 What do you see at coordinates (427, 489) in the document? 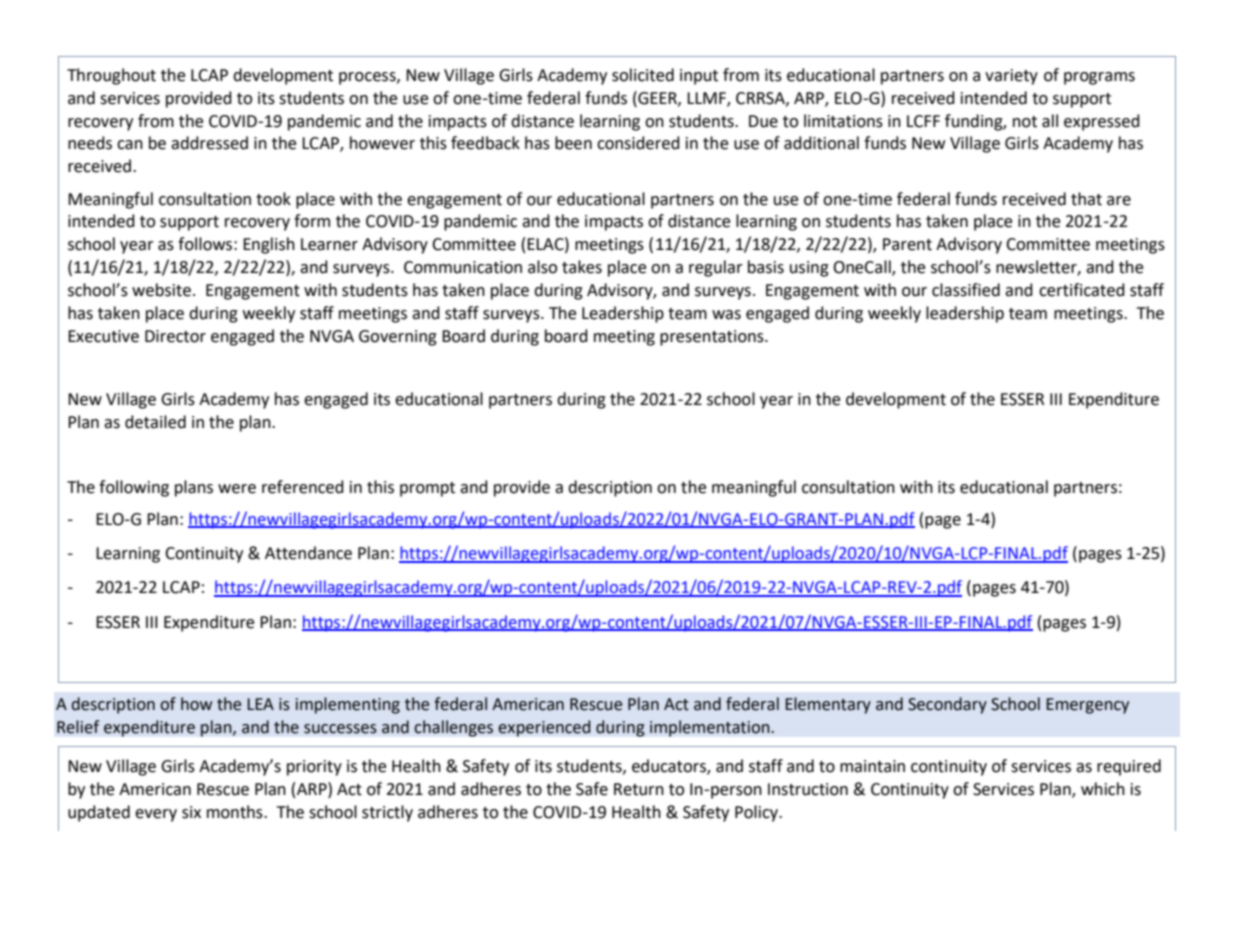
I see `prompt` at bounding box center [427, 489].
